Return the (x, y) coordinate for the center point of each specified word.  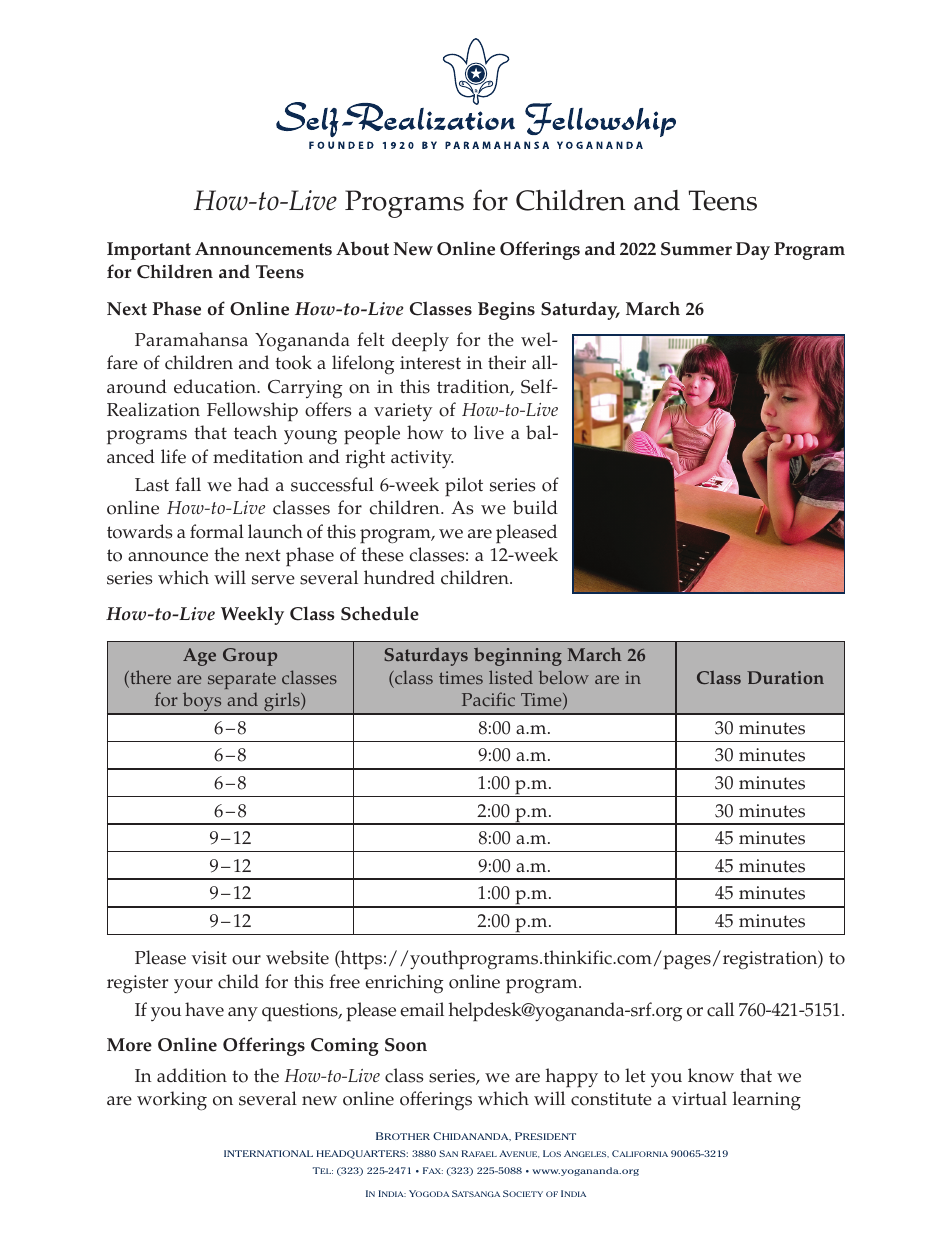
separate (242, 680)
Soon (406, 1045)
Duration (785, 677)
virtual (699, 1098)
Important (149, 251)
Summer (696, 249)
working (172, 1101)
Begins (506, 311)
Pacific (488, 699)
